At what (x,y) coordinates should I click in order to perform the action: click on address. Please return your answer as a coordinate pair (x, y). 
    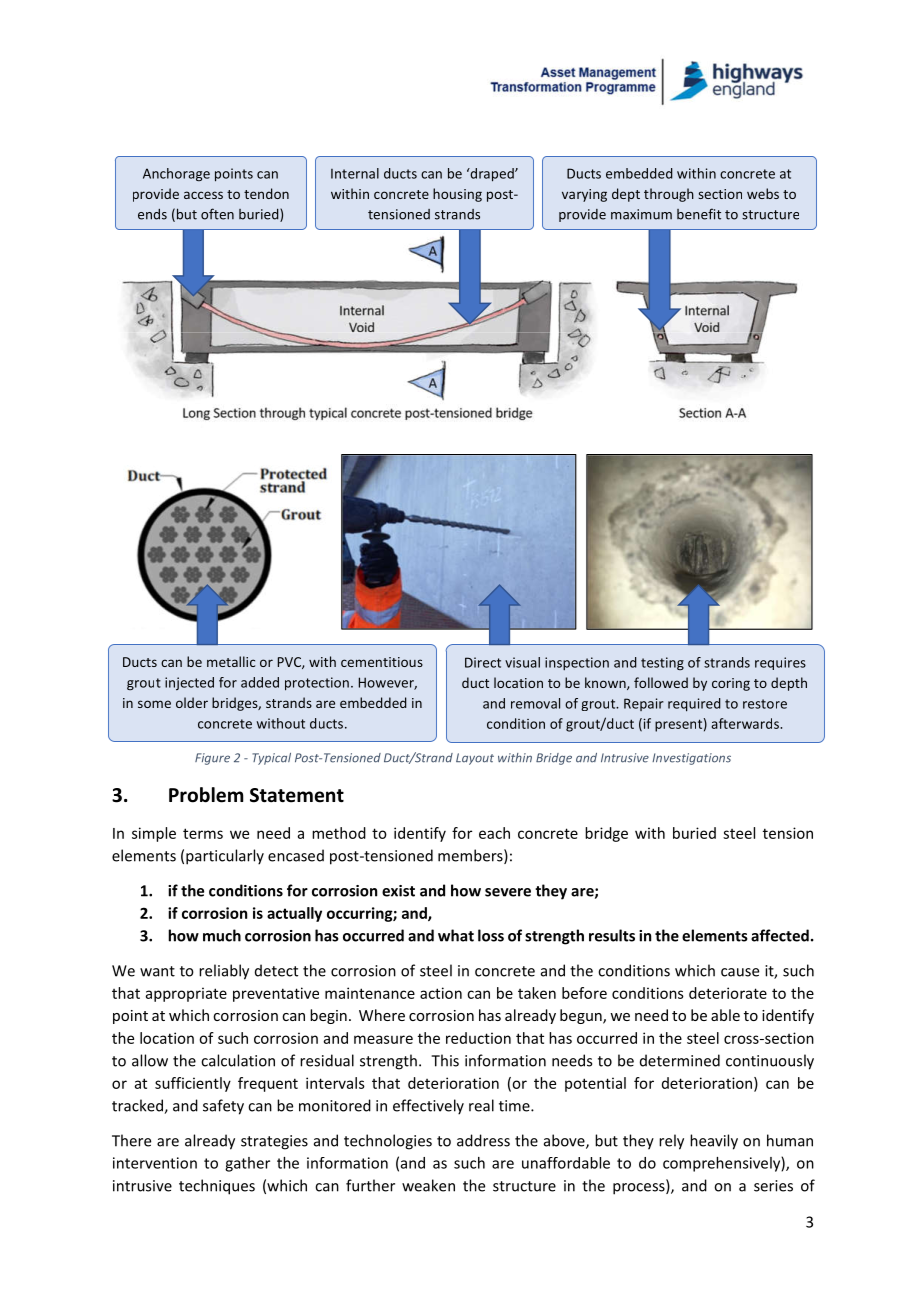
    Looking at the image, I should click on (483, 1140).
